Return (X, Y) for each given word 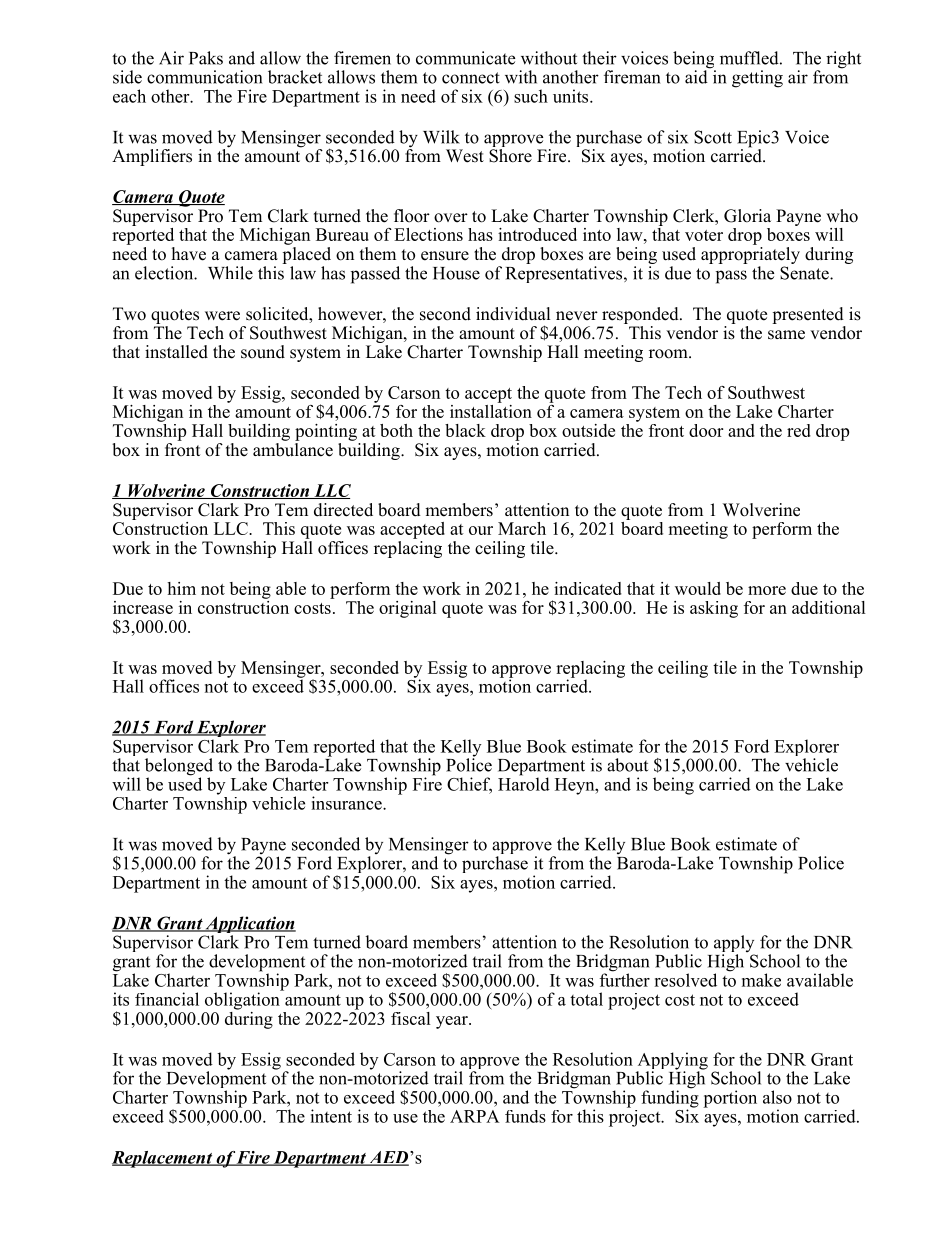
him (181, 588)
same (786, 335)
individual (513, 314)
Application (249, 926)
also (777, 1097)
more (767, 590)
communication (204, 77)
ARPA (475, 1116)
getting (757, 79)
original (408, 609)
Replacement (163, 1159)
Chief (469, 785)
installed (176, 352)
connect (471, 78)
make (761, 980)
